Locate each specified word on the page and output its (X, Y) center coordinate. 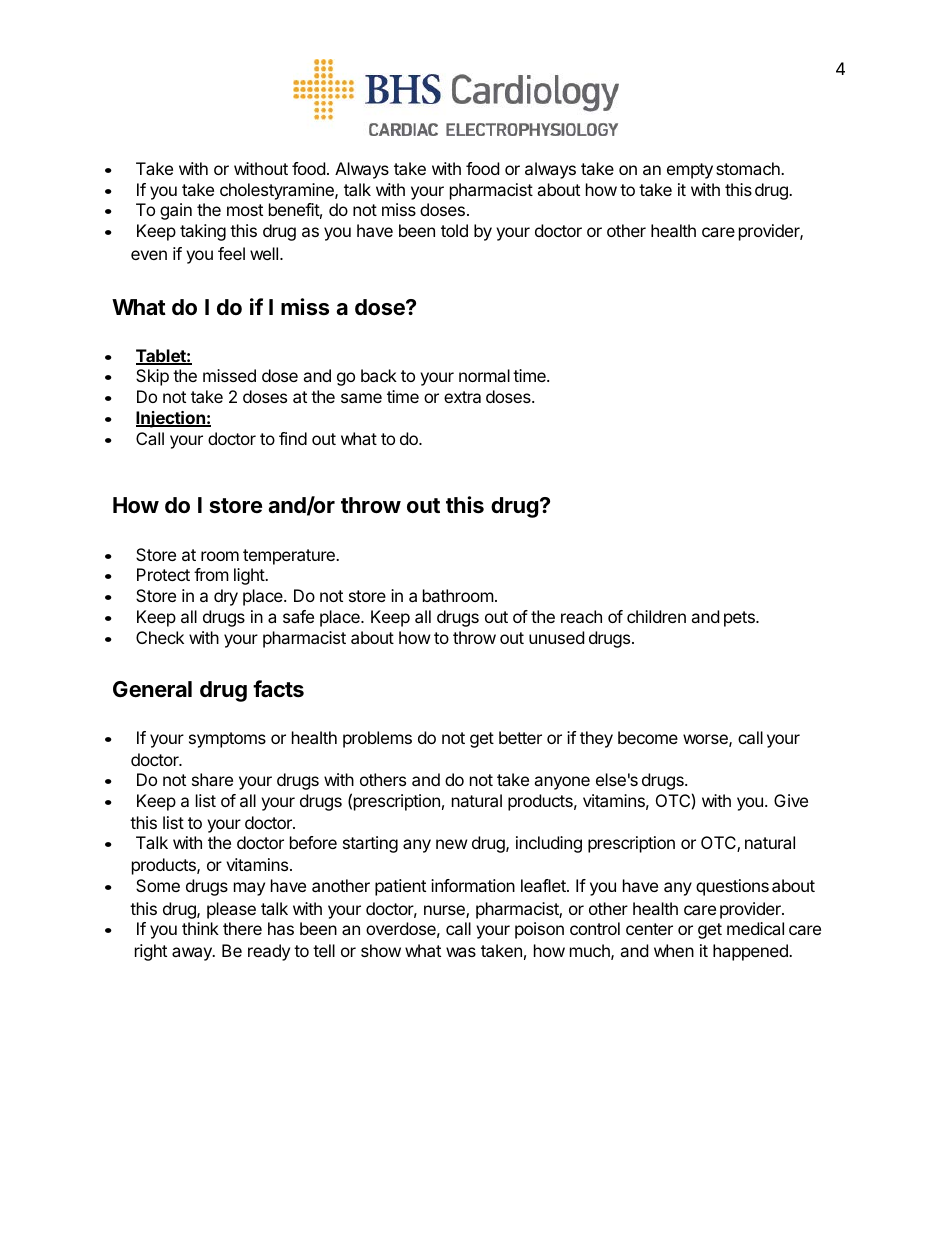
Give (791, 800)
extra (462, 397)
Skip (152, 377)
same (361, 398)
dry (226, 597)
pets (740, 619)
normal (484, 375)
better (520, 737)
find (293, 438)
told (454, 230)
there (242, 928)
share (212, 779)
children (656, 616)
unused (556, 637)
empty (690, 171)
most (245, 210)
